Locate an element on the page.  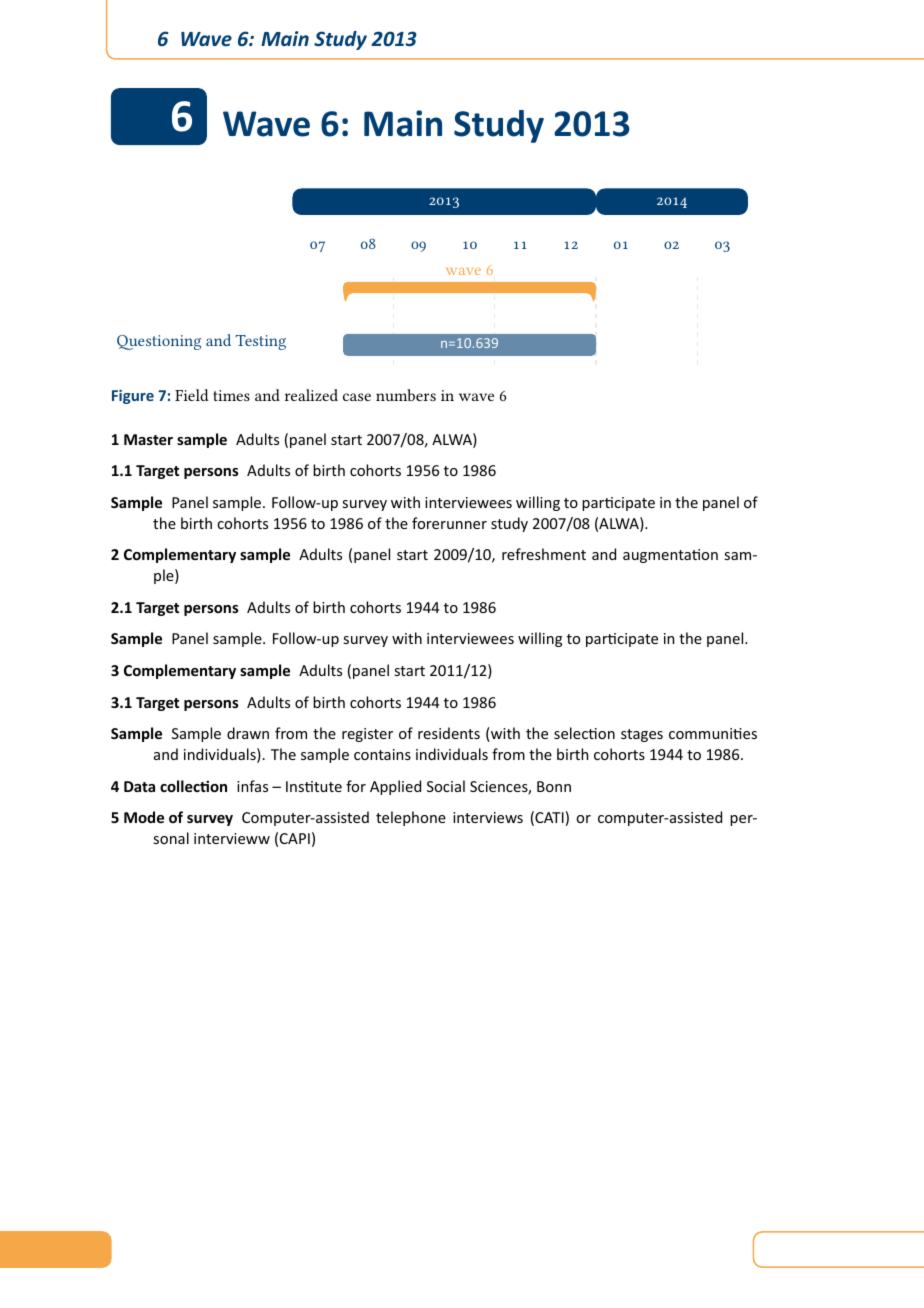
stages is located at coordinates (642, 735).
